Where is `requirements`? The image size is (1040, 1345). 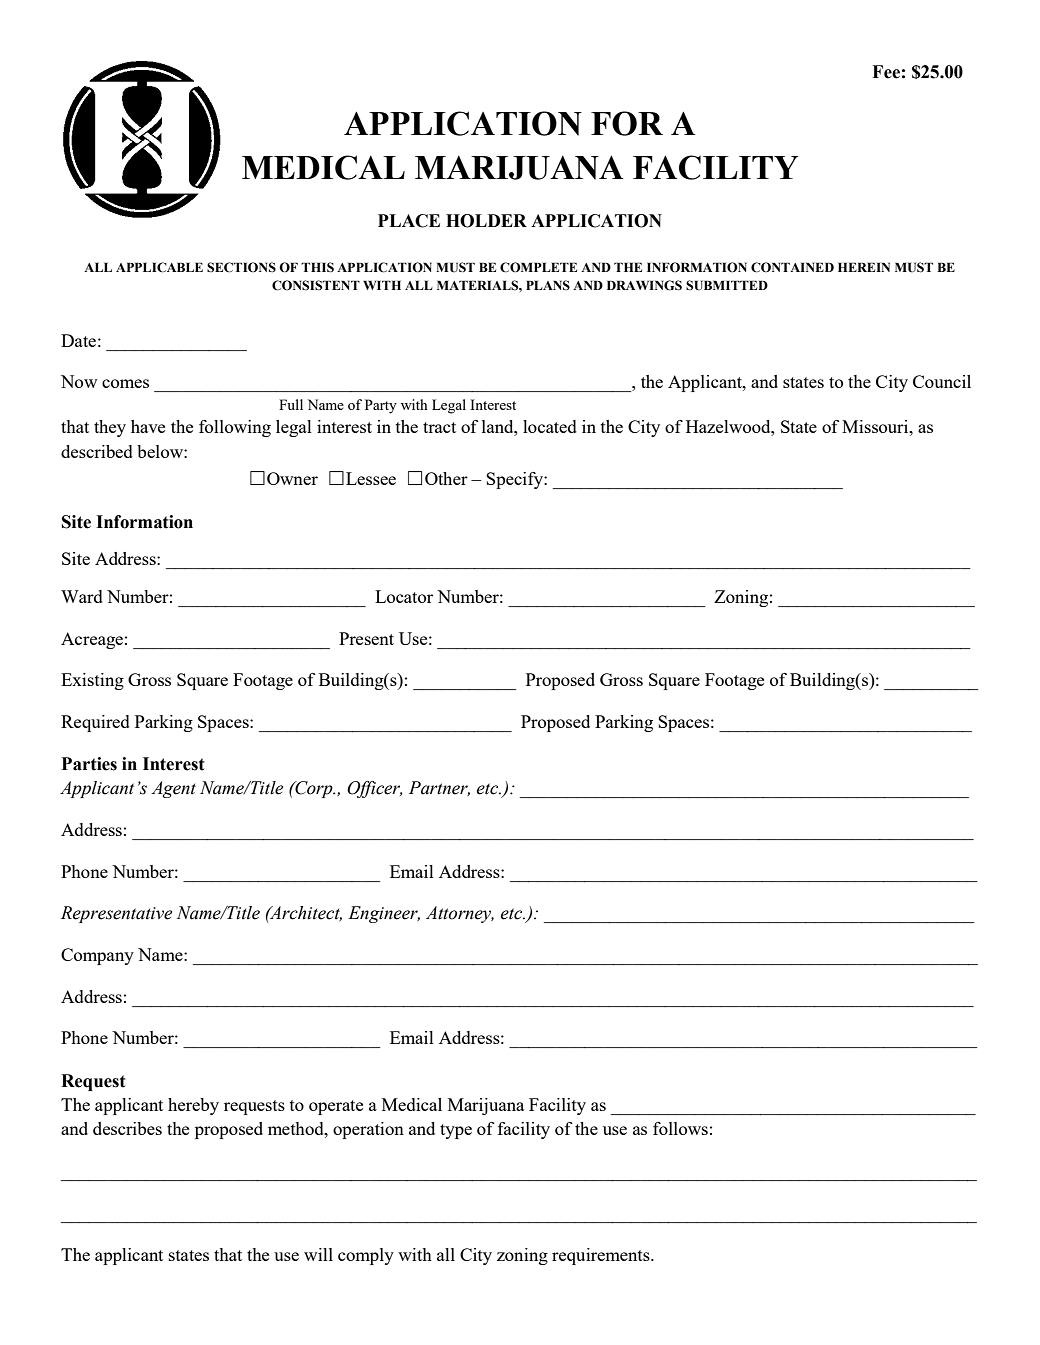 requirements is located at coordinates (602, 1256).
